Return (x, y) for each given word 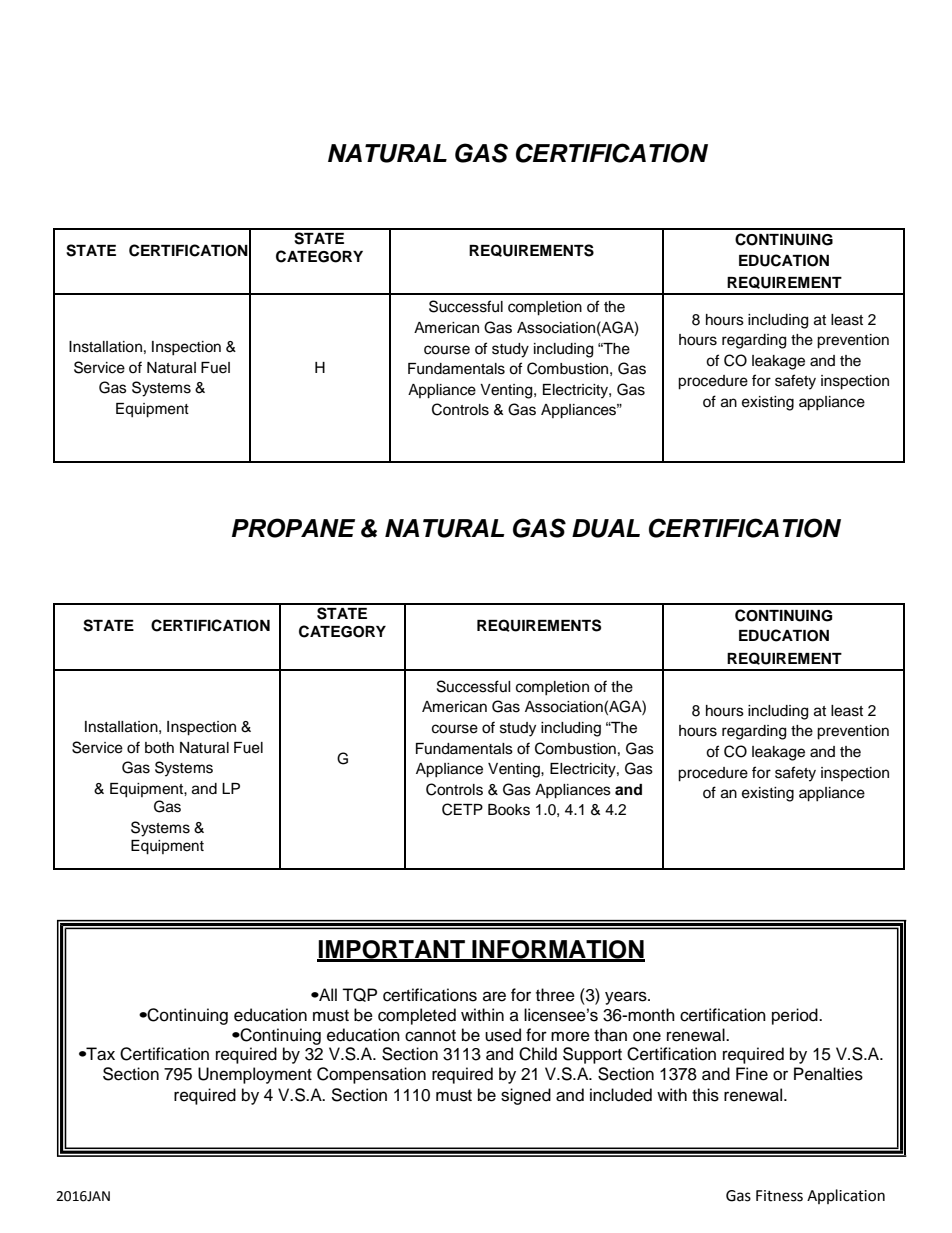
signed (526, 1096)
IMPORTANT (392, 950)
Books (509, 810)
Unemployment (255, 1075)
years (627, 998)
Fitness (779, 1196)
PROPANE (293, 528)
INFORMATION (557, 950)
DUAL (606, 528)
